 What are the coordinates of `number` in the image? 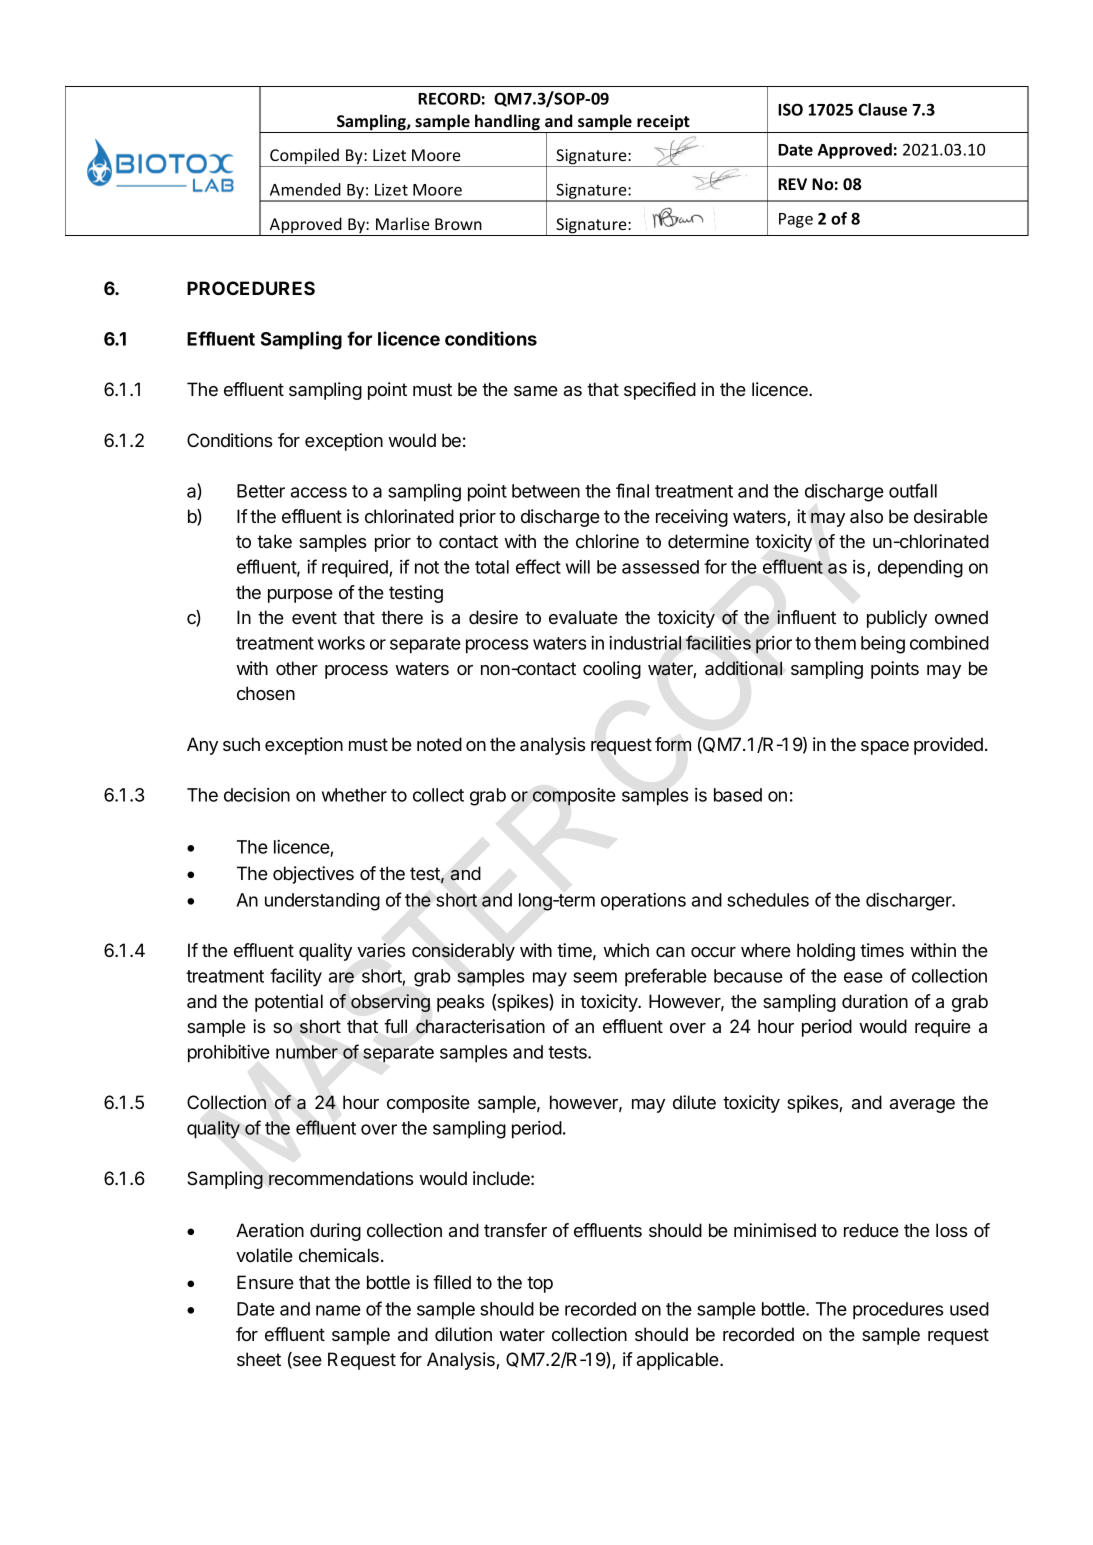 It's located at (307, 1052).
